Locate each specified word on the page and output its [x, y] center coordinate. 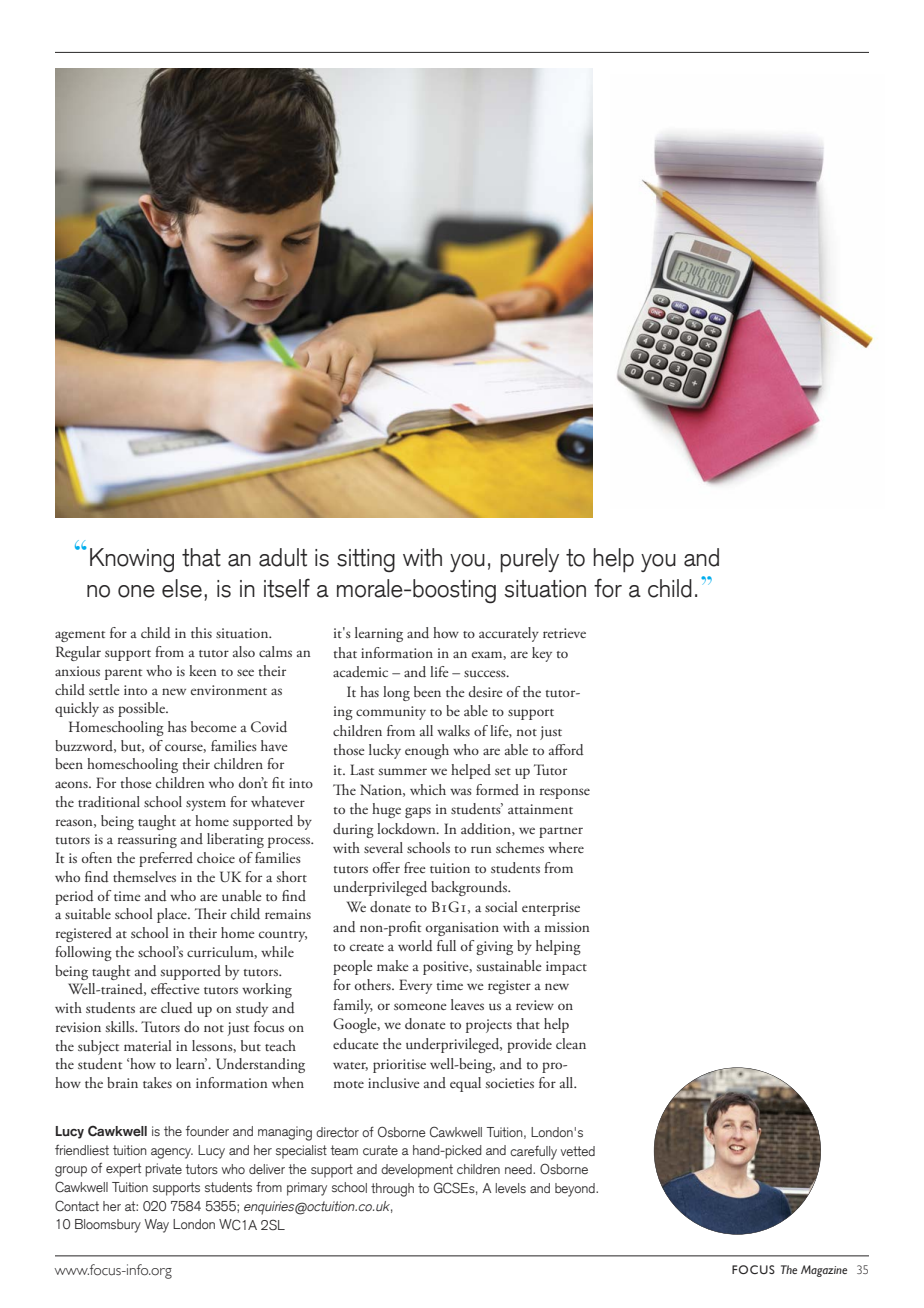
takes [157, 1082]
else [182, 588]
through [392, 1190]
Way [156, 1226]
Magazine [824, 1271]
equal [465, 1084]
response [565, 793]
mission [567, 927]
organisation [462, 929]
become [214, 726]
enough [427, 751]
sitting [366, 560]
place [173, 915]
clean [571, 1043]
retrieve [564, 633]
